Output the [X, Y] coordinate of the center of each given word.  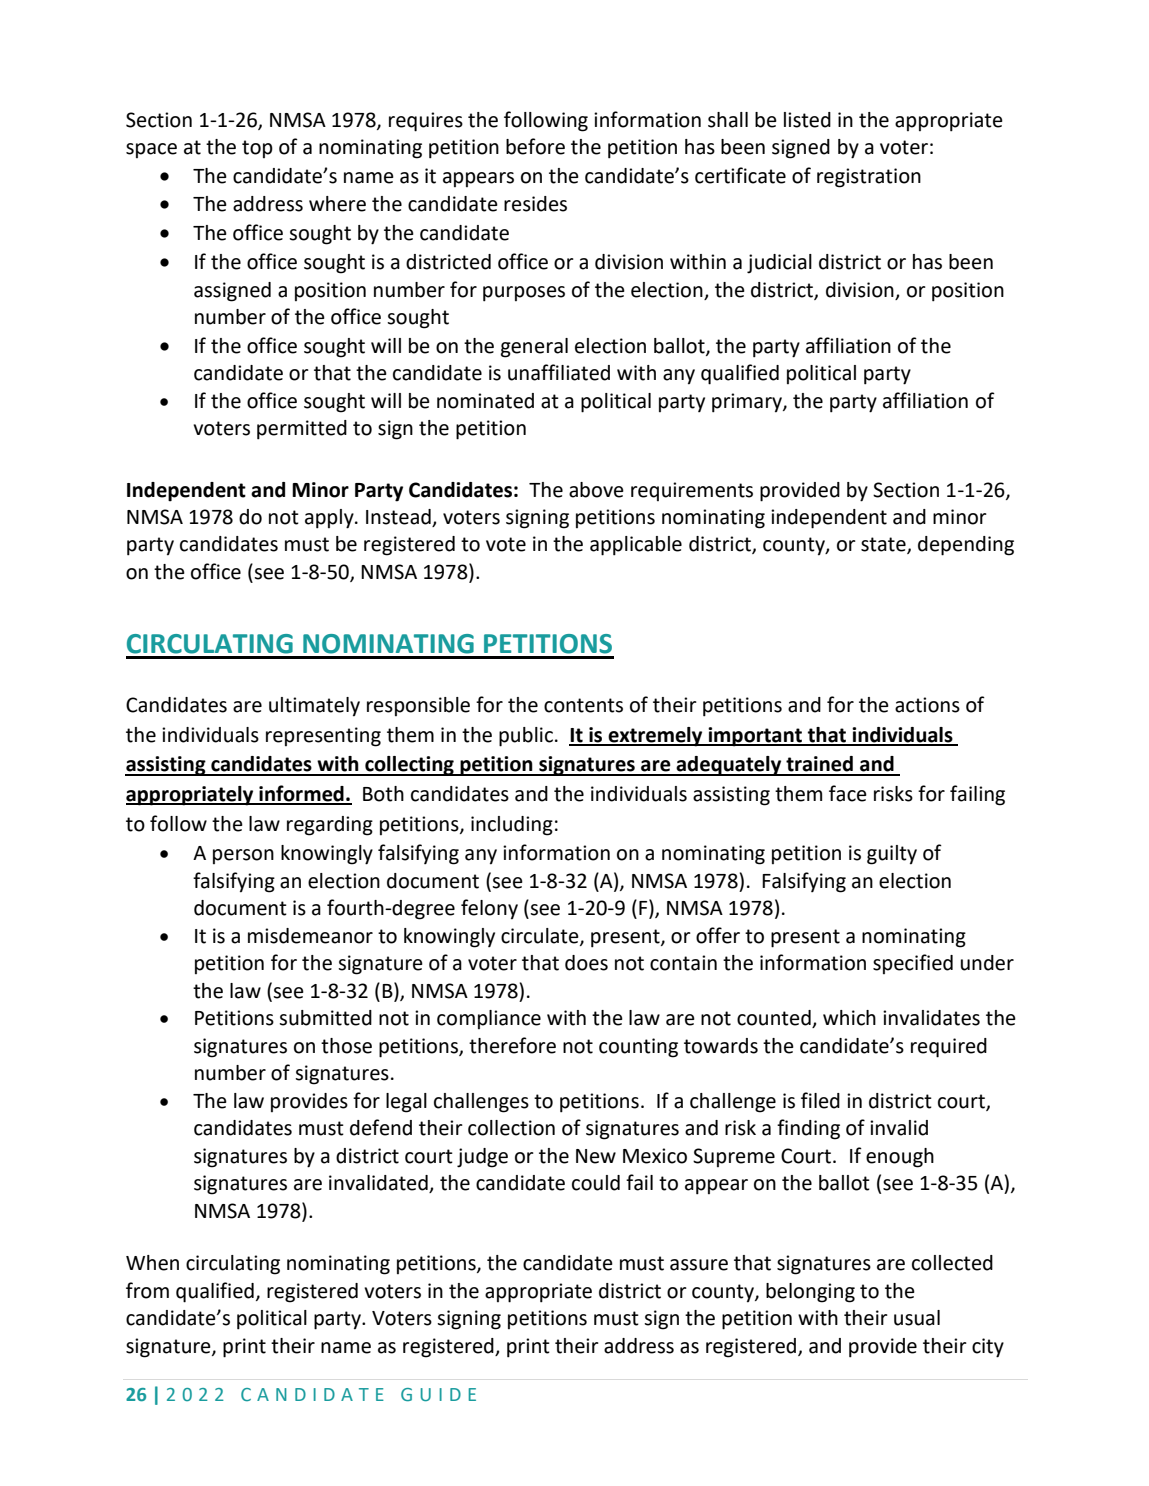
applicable [636, 546]
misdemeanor [310, 936]
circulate [541, 936]
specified [913, 964]
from [147, 1290]
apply [330, 519]
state [884, 545]
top [257, 149]
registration [869, 178]
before [535, 146]
